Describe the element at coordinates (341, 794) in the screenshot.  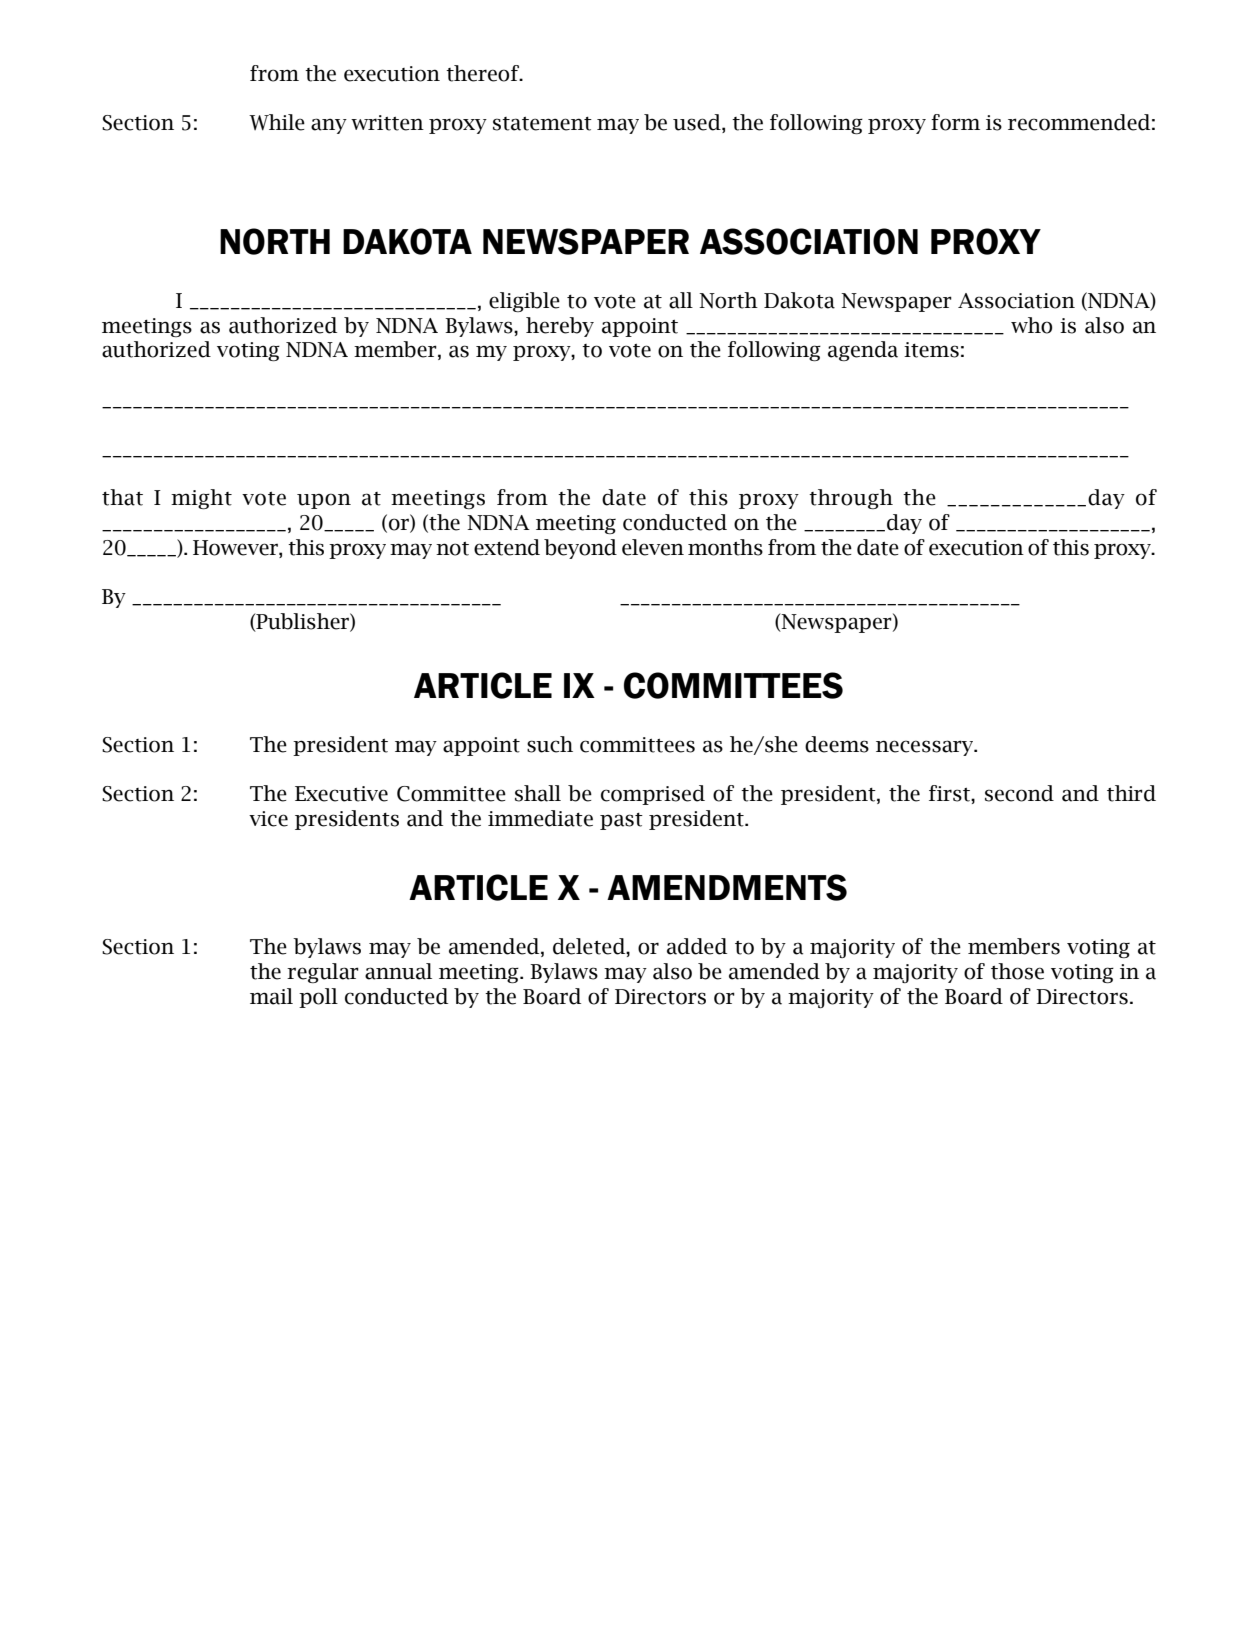
I see `Executive` at that location.
